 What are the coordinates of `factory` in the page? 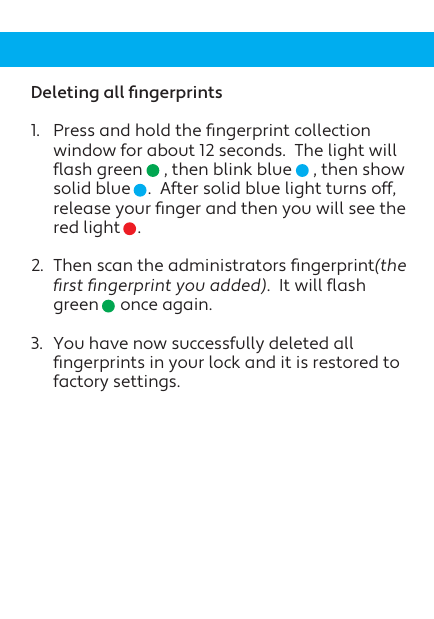 It's located at (80, 382).
